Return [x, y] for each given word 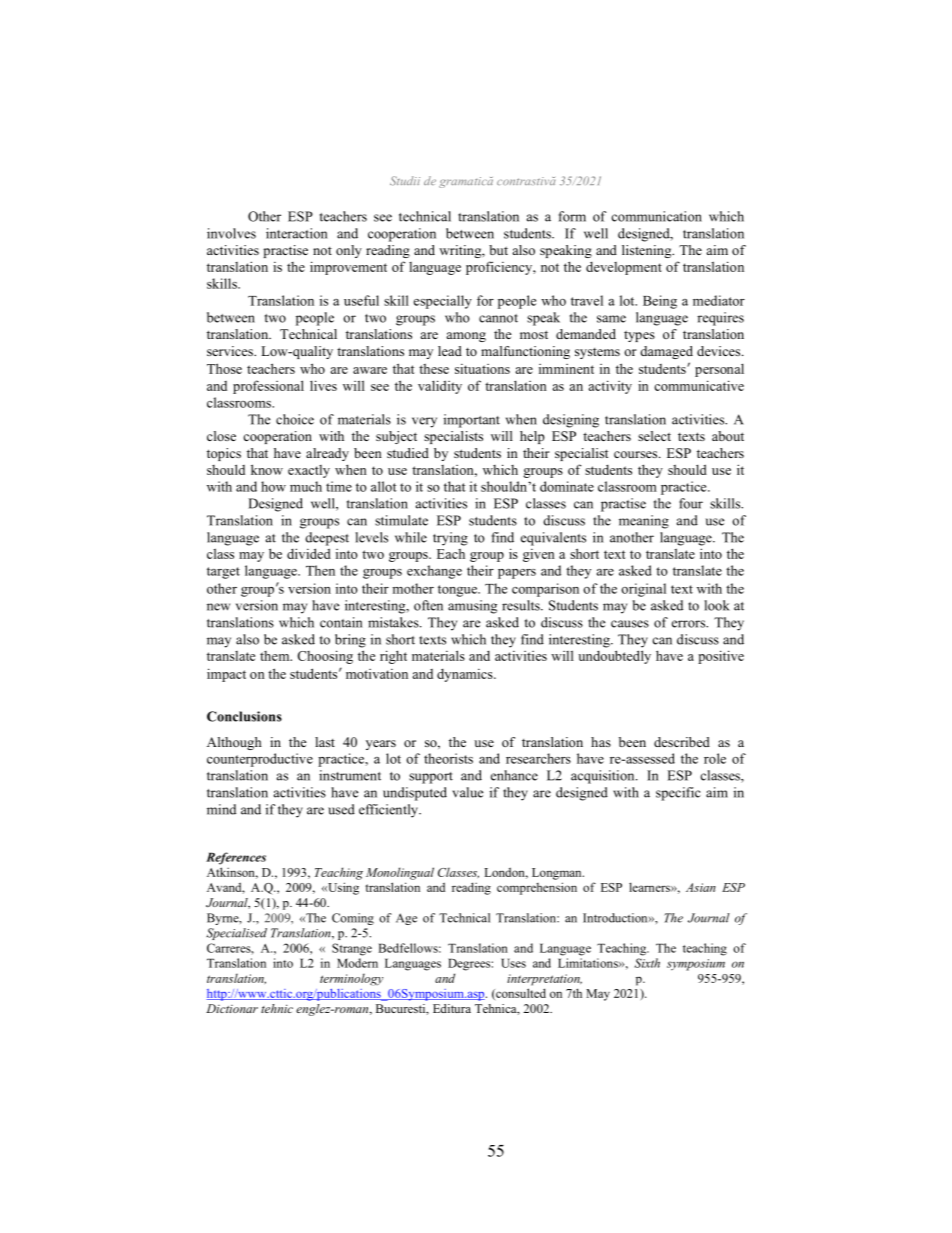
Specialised [236, 934]
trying [450, 539]
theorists [448, 758]
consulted [520, 994]
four [691, 503]
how [273, 486]
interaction [296, 233]
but [498, 250]
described [682, 742]
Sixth [647, 963]
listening [648, 251]
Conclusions [244, 716]
